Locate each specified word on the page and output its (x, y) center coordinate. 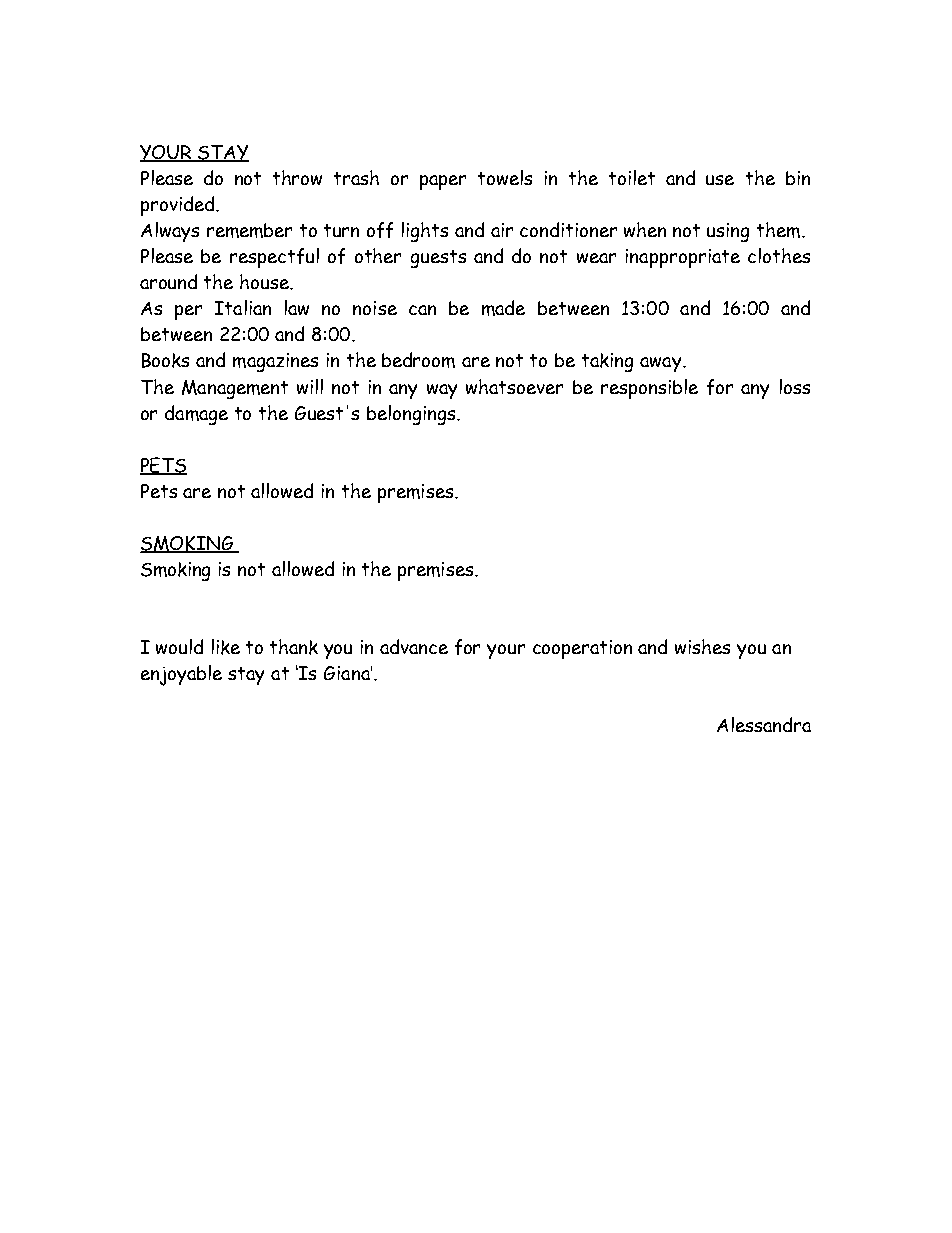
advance (414, 646)
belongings (412, 415)
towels (505, 177)
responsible (649, 389)
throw (297, 177)
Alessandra (764, 724)
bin (798, 178)
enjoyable (181, 675)
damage (196, 415)
